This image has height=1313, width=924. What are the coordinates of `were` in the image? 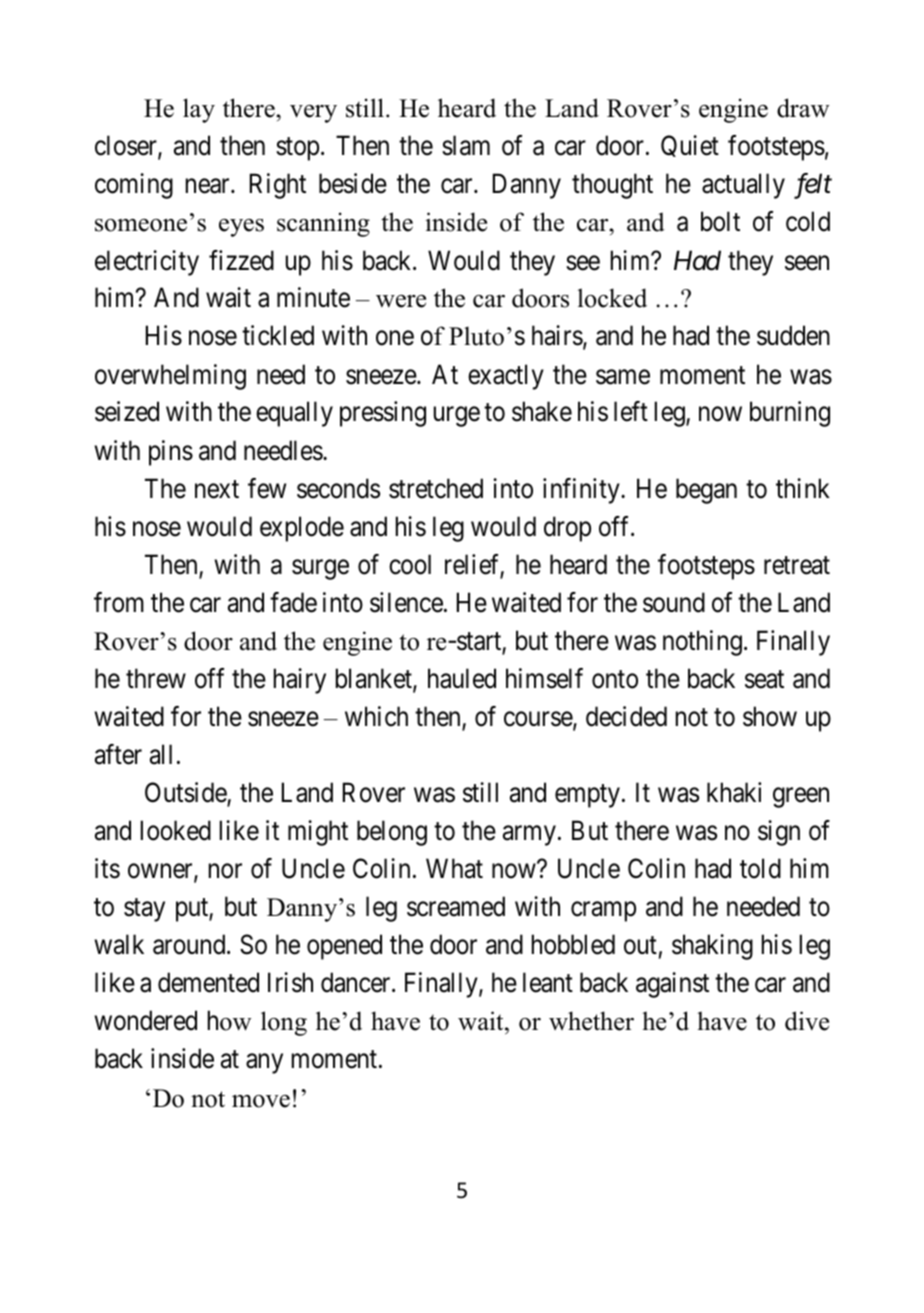 It's located at (401, 301).
